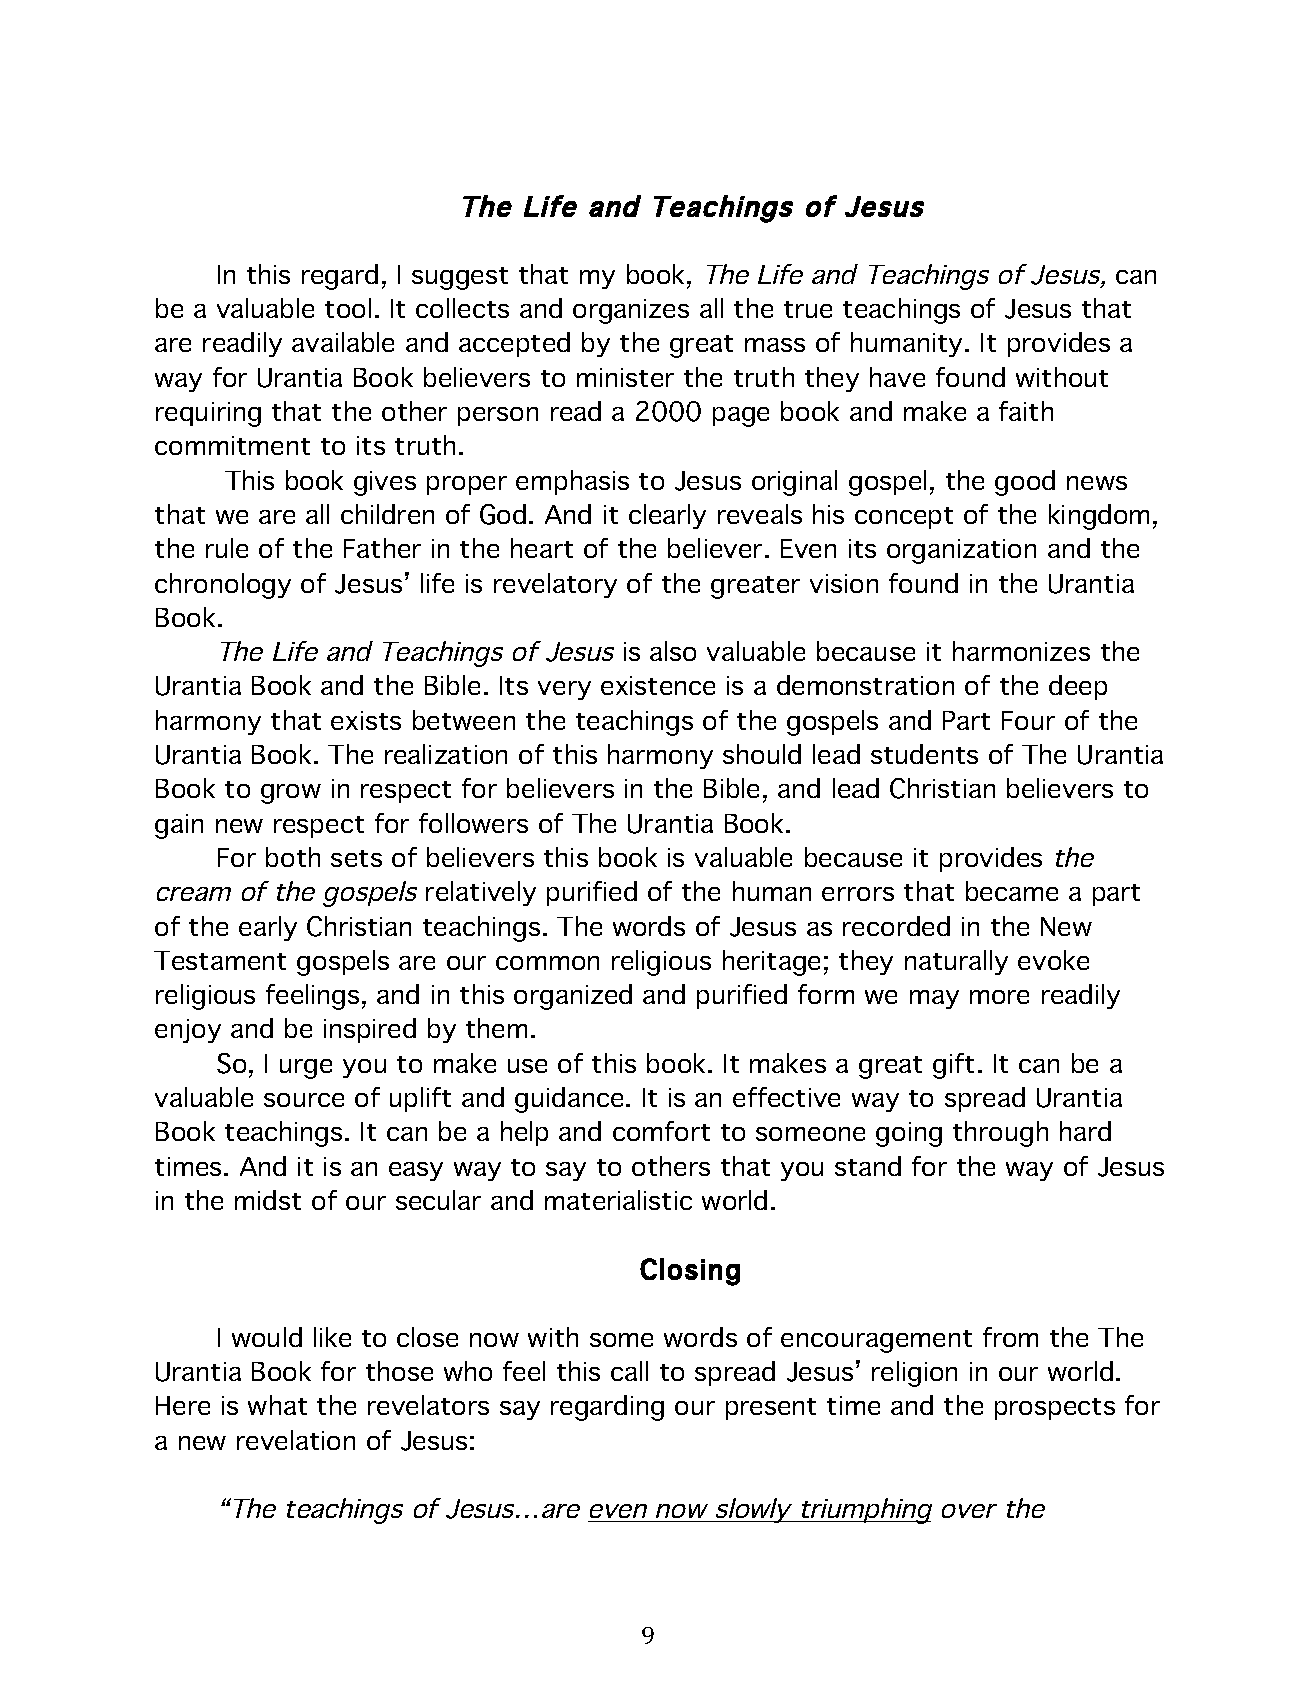 This page has width=1311, height=1697. I want to click on organizes, so click(631, 311).
